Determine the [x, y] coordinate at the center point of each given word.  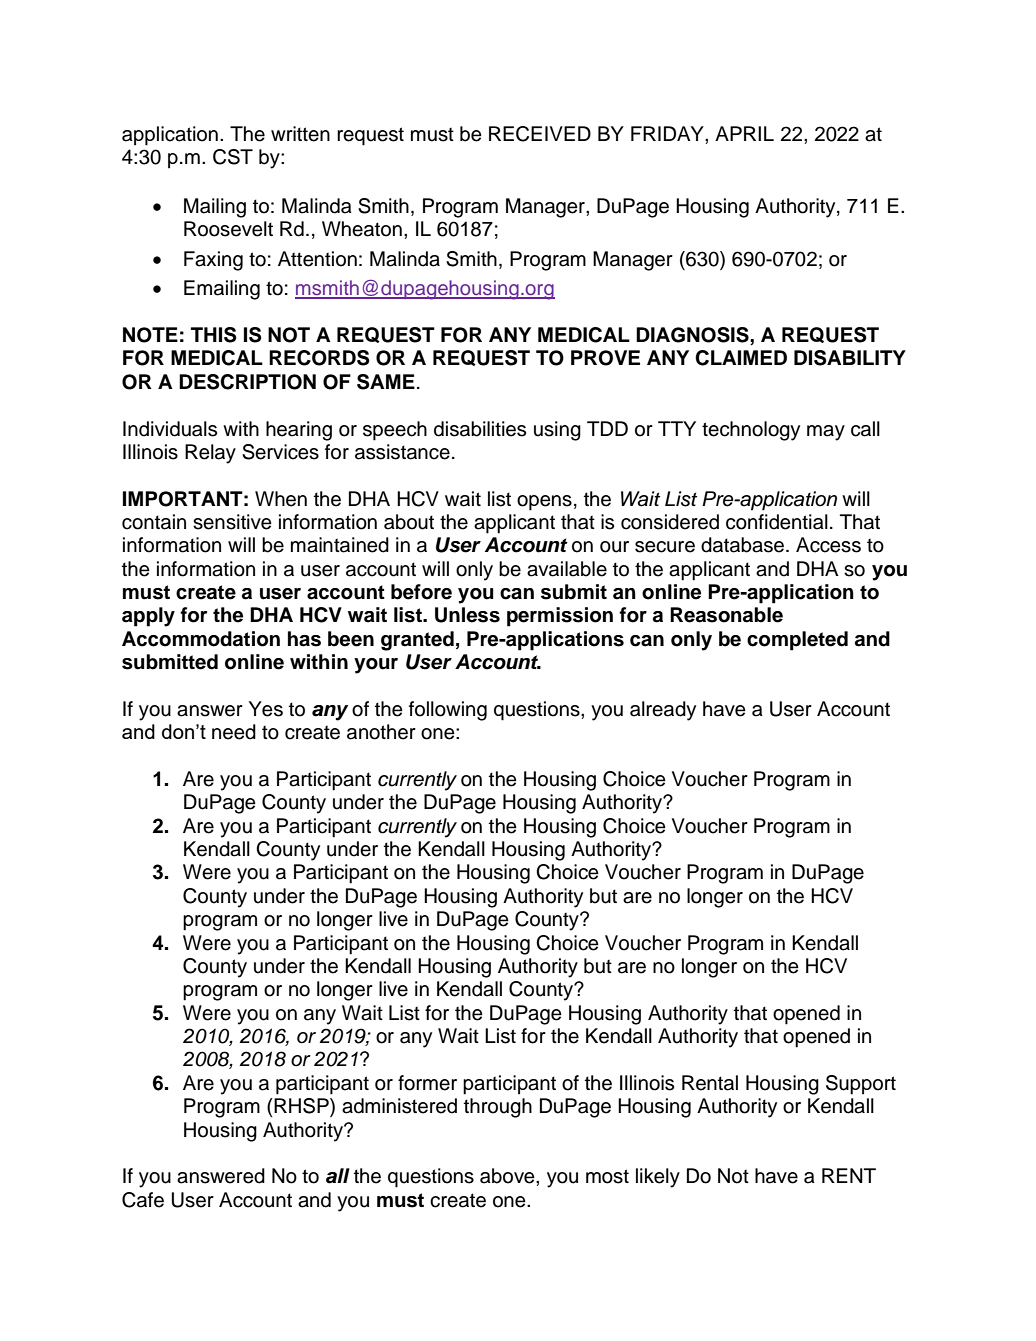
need [234, 732]
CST [233, 157]
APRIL [744, 133]
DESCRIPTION [247, 382]
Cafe [143, 1200]
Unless [467, 615]
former [427, 1083]
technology [751, 431]
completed [797, 641]
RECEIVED [540, 134]
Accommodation [201, 639]
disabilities [480, 429]
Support [861, 1085]
